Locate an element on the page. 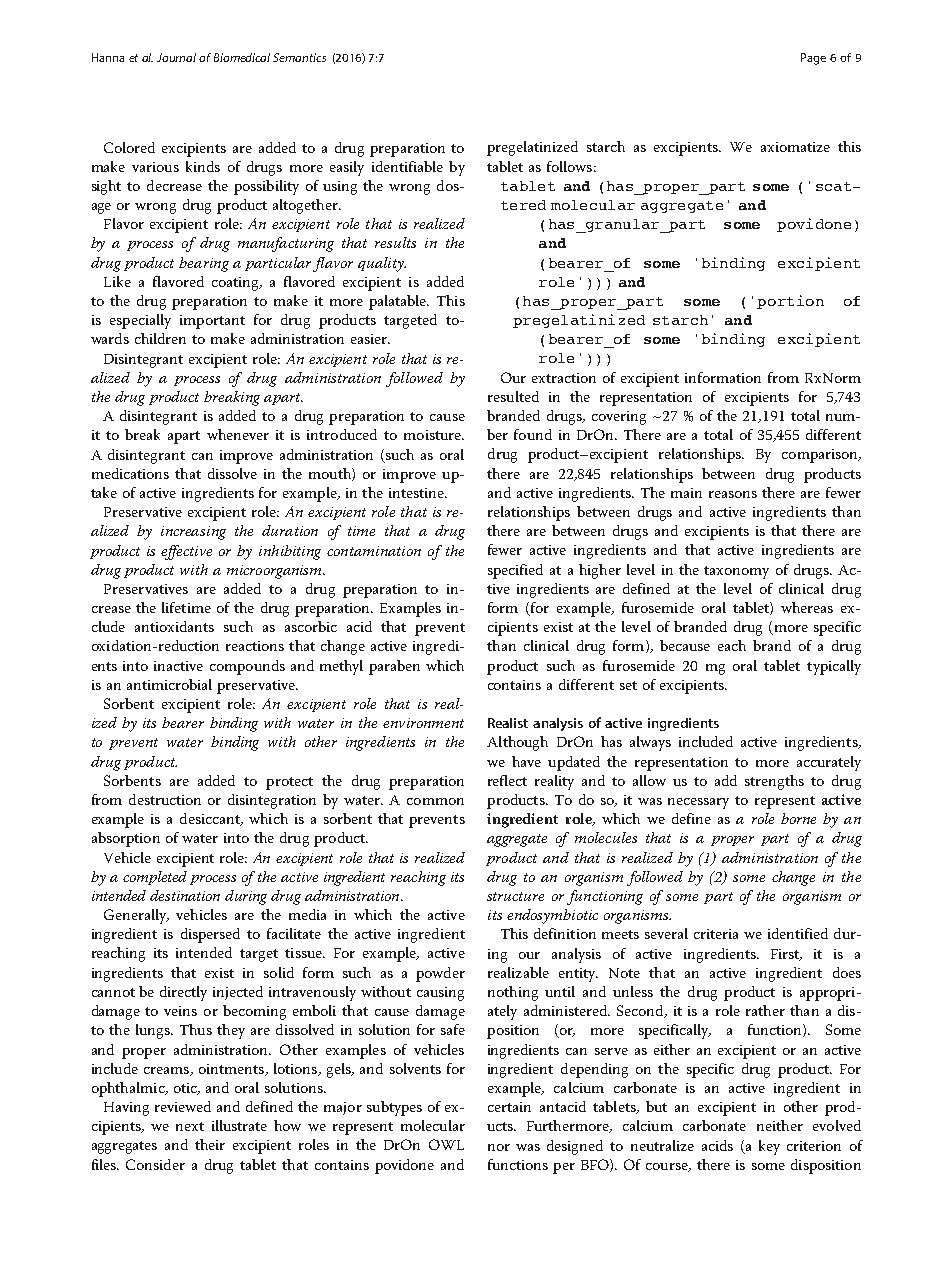 Image resolution: width=952 pixels, height=1265 pixels. Page is located at coordinates (813, 59).
